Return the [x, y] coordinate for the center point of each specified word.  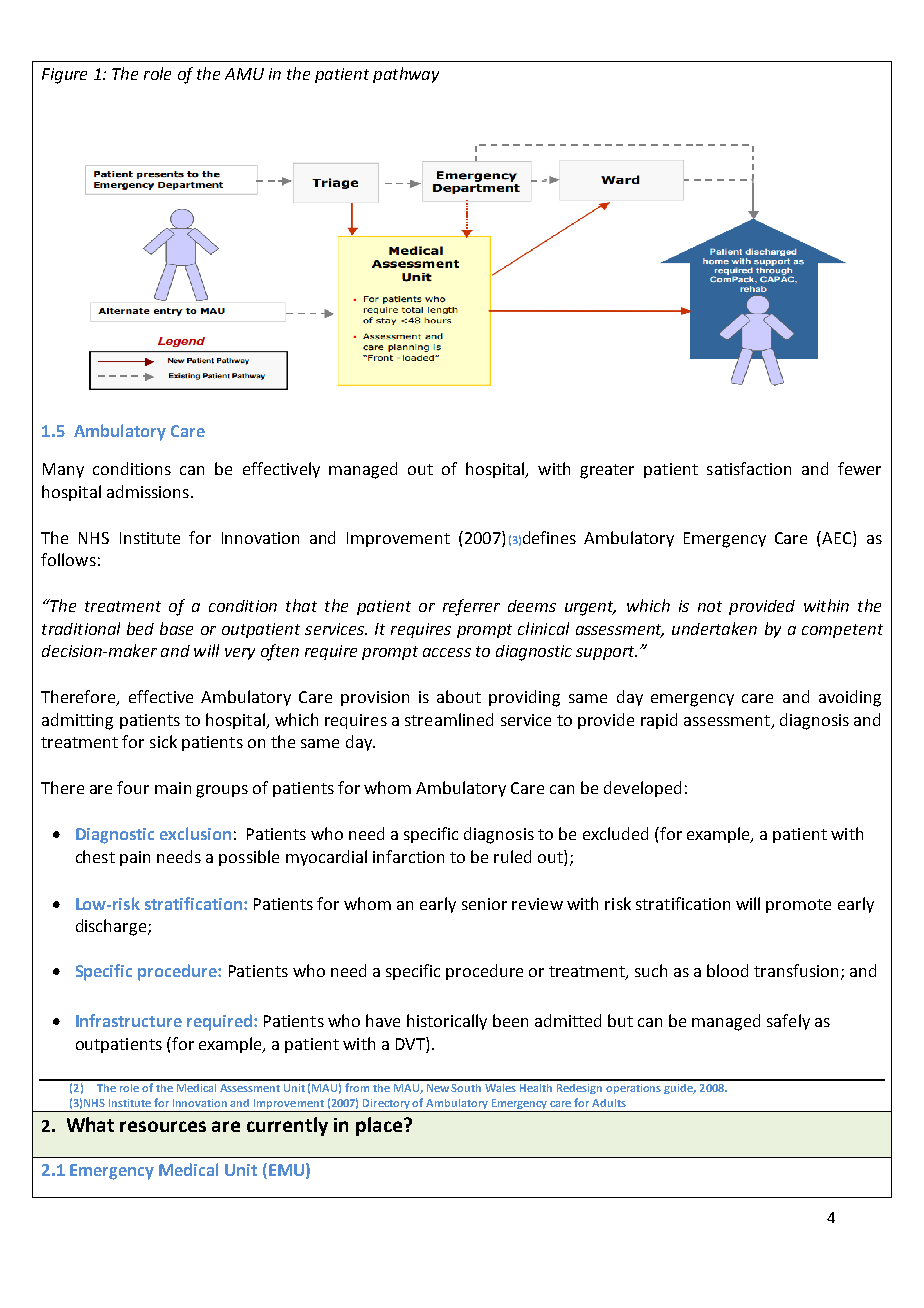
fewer [859, 468]
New [439, 1088]
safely [788, 1022]
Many [63, 470]
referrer [471, 607]
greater [607, 471]
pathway [406, 75]
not [710, 606]
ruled [512, 856]
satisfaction [749, 468]
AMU [244, 74]
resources [163, 1126]
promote [798, 906]
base [176, 628]
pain [135, 858]
